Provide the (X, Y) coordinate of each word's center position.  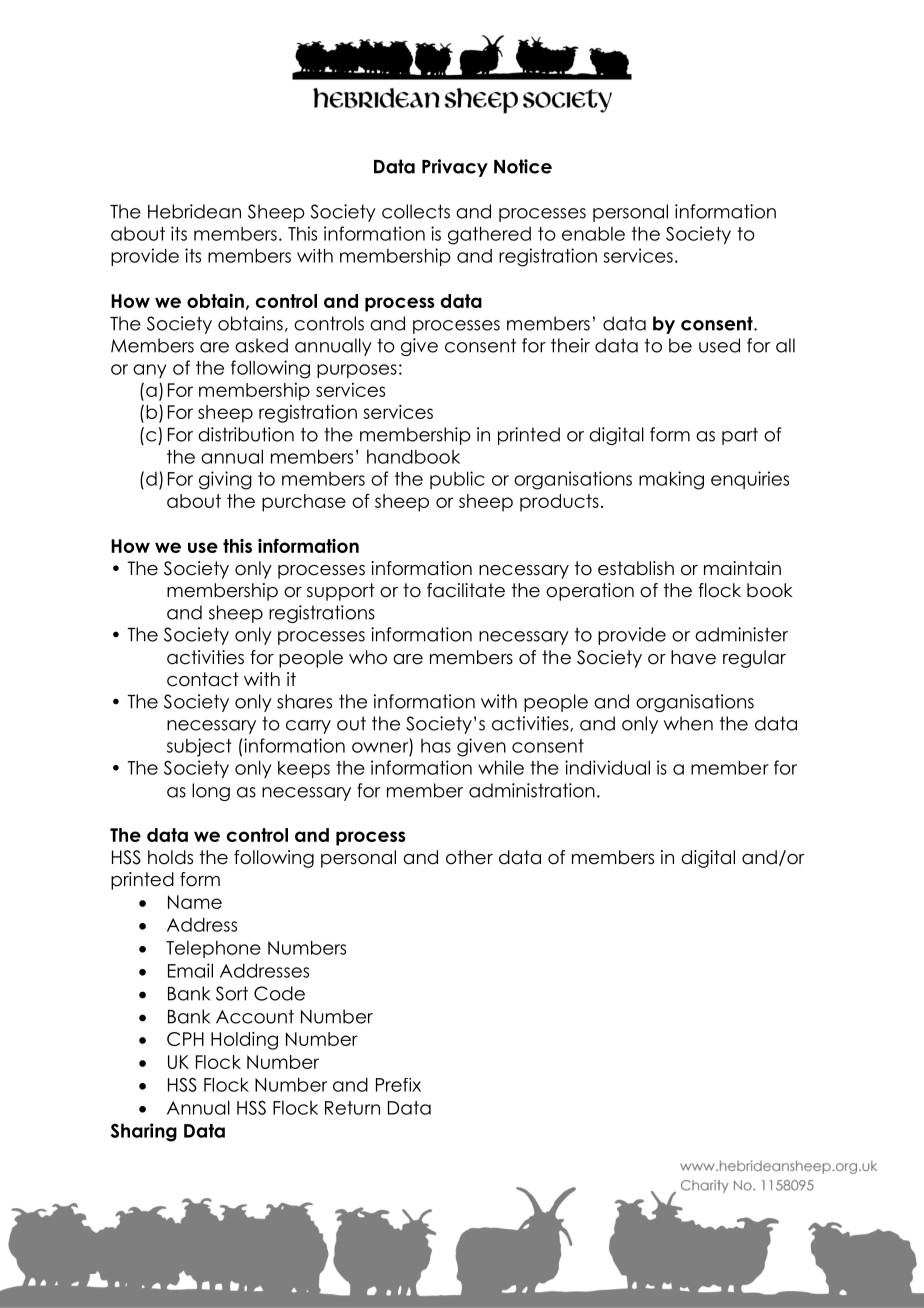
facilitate (466, 590)
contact (203, 679)
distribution (246, 434)
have (693, 657)
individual (607, 767)
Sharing (144, 1132)
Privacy (455, 168)
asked (261, 345)
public (457, 480)
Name (195, 902)
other (469, 857)
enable (593, 233)
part (740, 436)
